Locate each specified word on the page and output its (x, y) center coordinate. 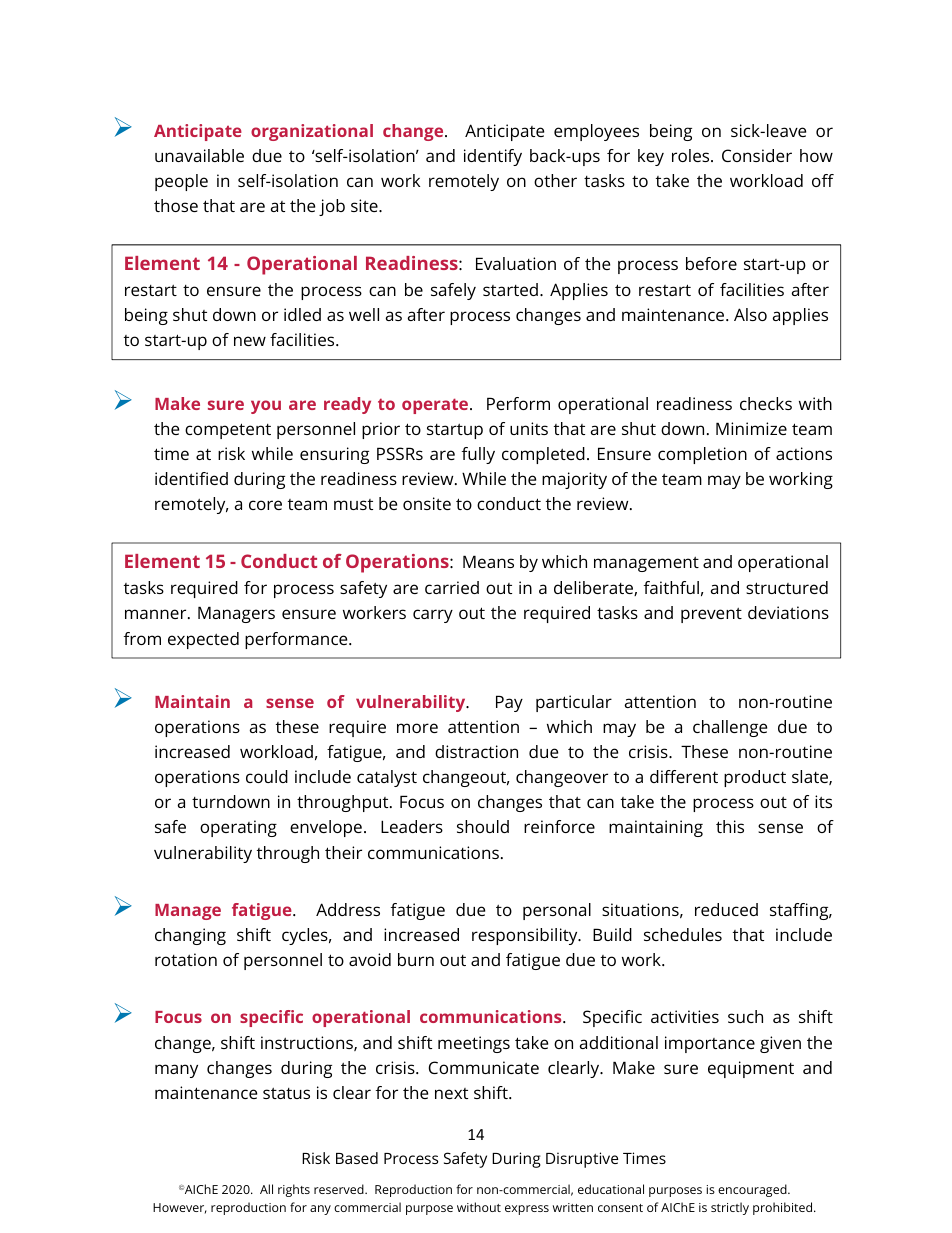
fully (478, 455)
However (180, 1208)
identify (493, 157)
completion (702, 455)
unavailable (199, 155)
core (265, 505)
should (483, 826)
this (730, 826)
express (527, 1210)
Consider (757, 155)
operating (238, 828)
